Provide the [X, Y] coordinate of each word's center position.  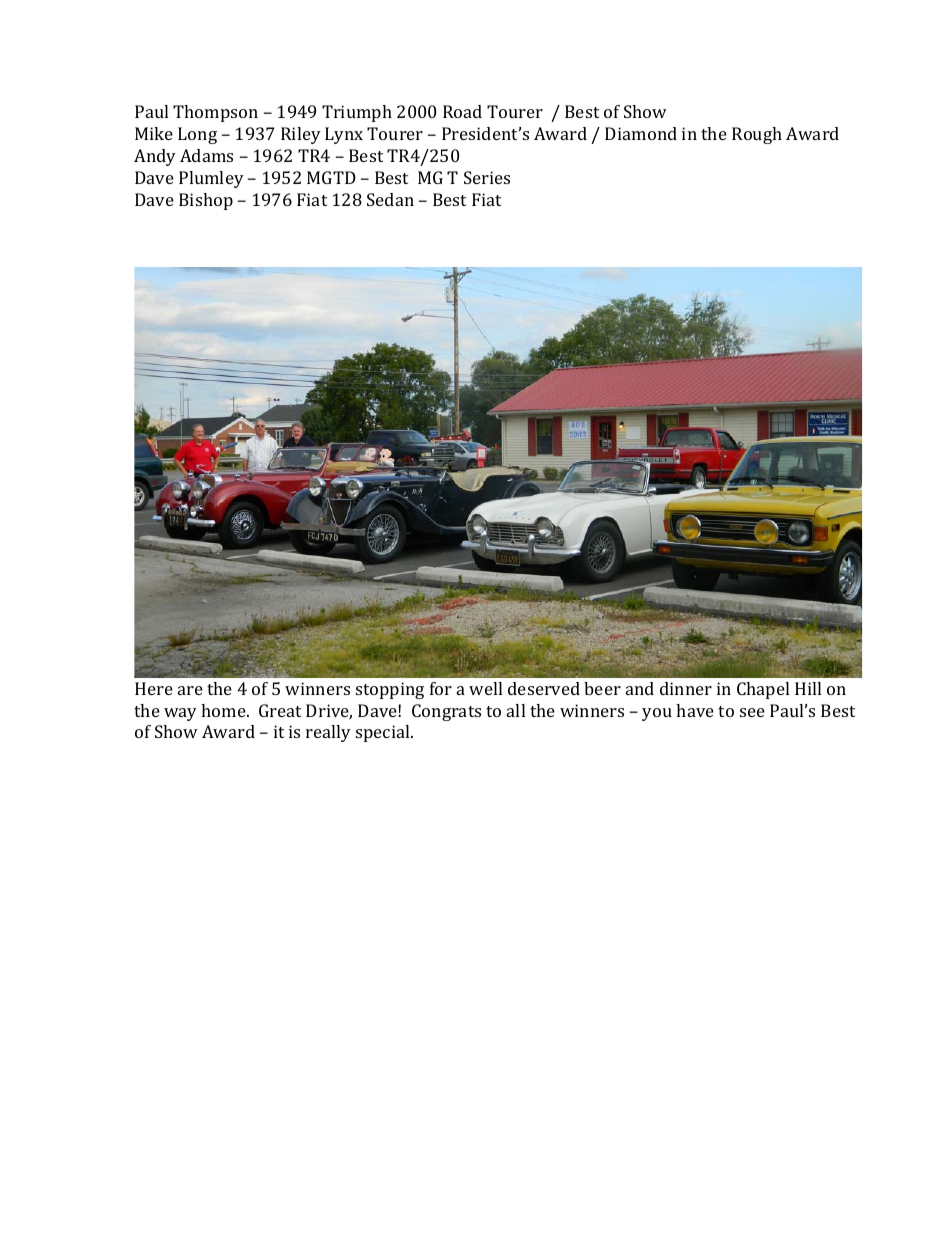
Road [462, 111]
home [224, 710]
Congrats [446, 712]
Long [197, 135]
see [752, 712]
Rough [757, 135]
